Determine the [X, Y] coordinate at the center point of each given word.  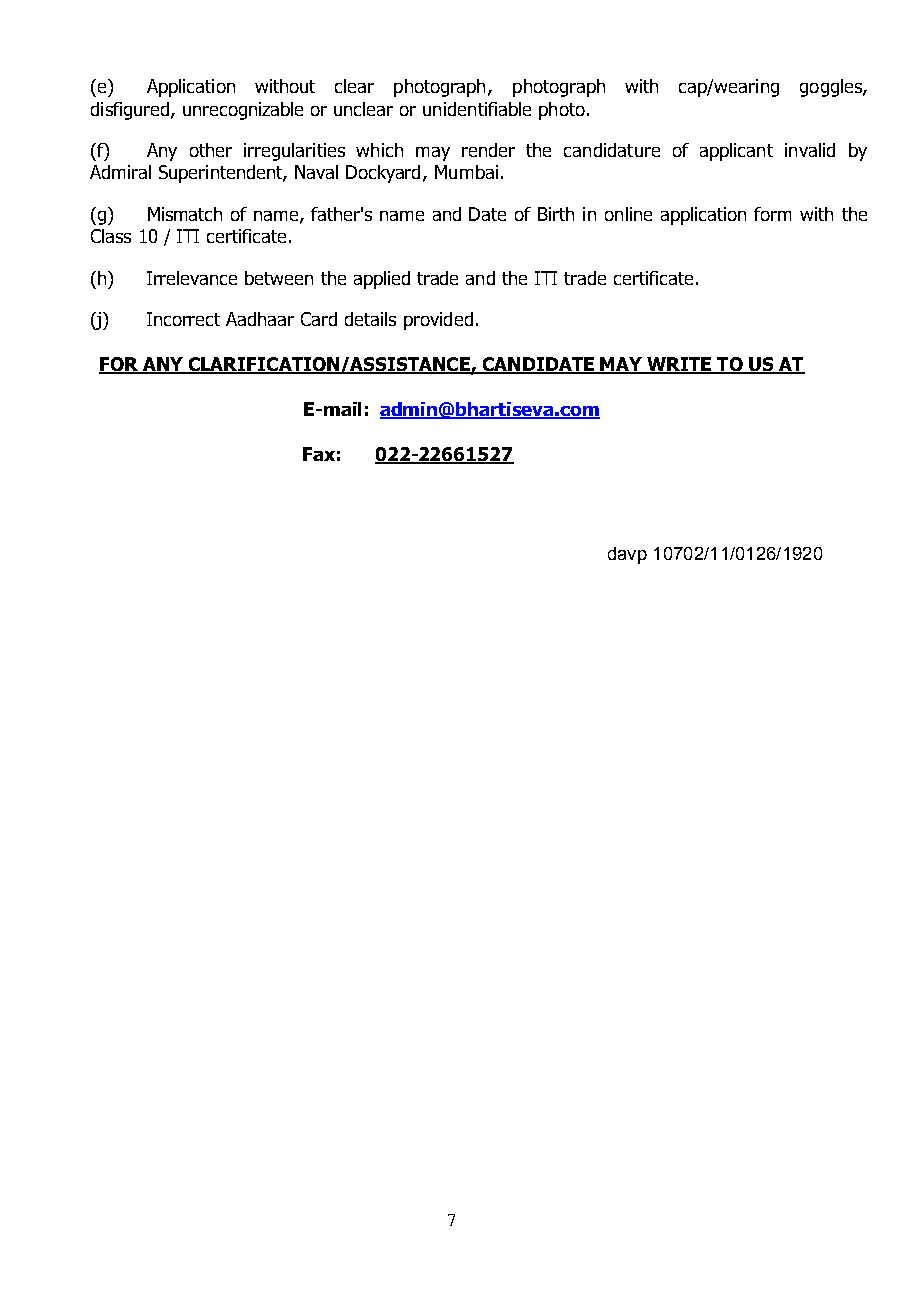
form [772, 214]
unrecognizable [243, 111]
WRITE [679, 365]
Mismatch [185, 214]
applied [382, 280]
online [628, 214]
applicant [736, 152]
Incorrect [183, 319]
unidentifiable [477, 109]
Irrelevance [192, 278]
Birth [556, 214]
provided [438, 321]
